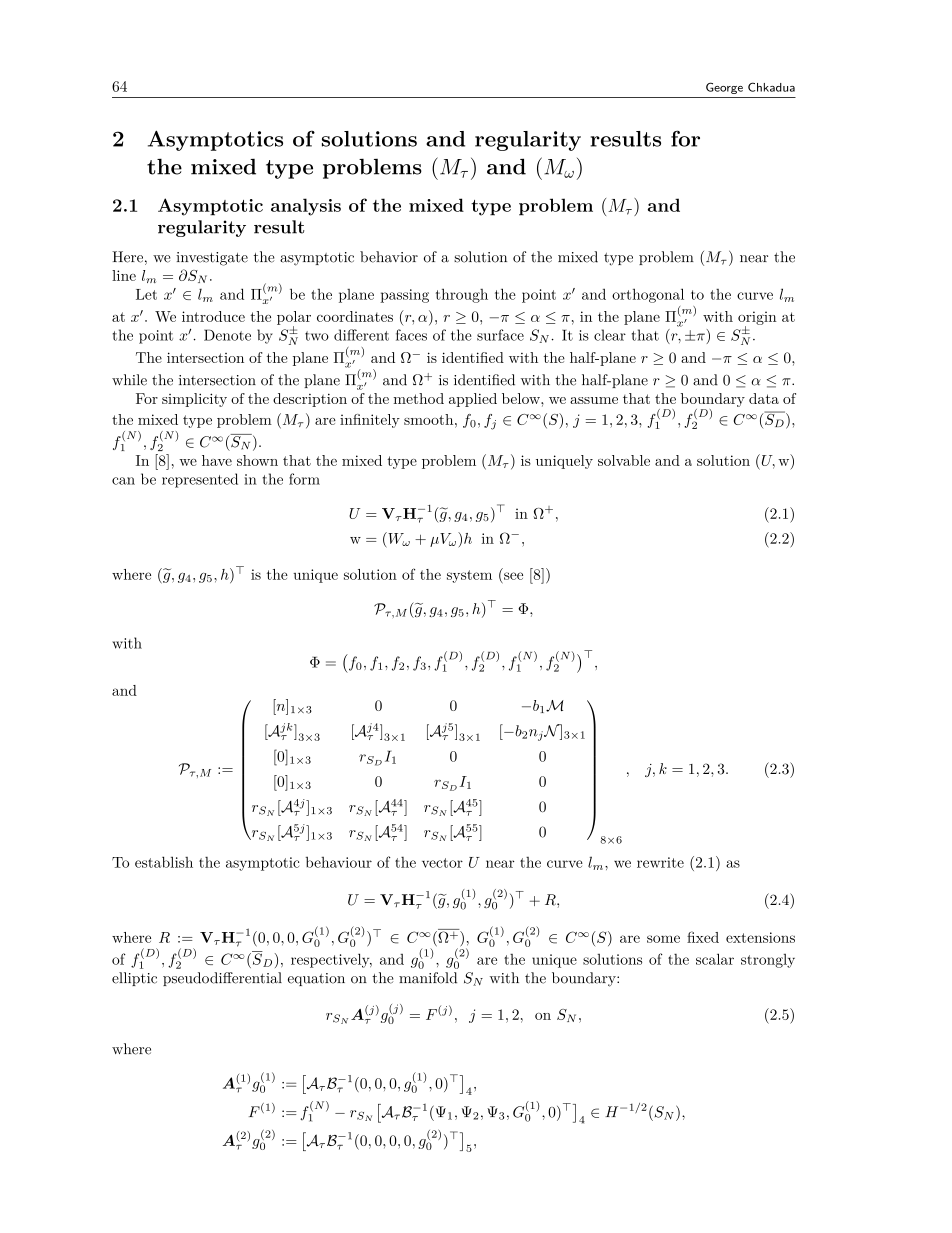  Describe the element at coordinates (164, 862) in the document. I see `establish` at that location.
